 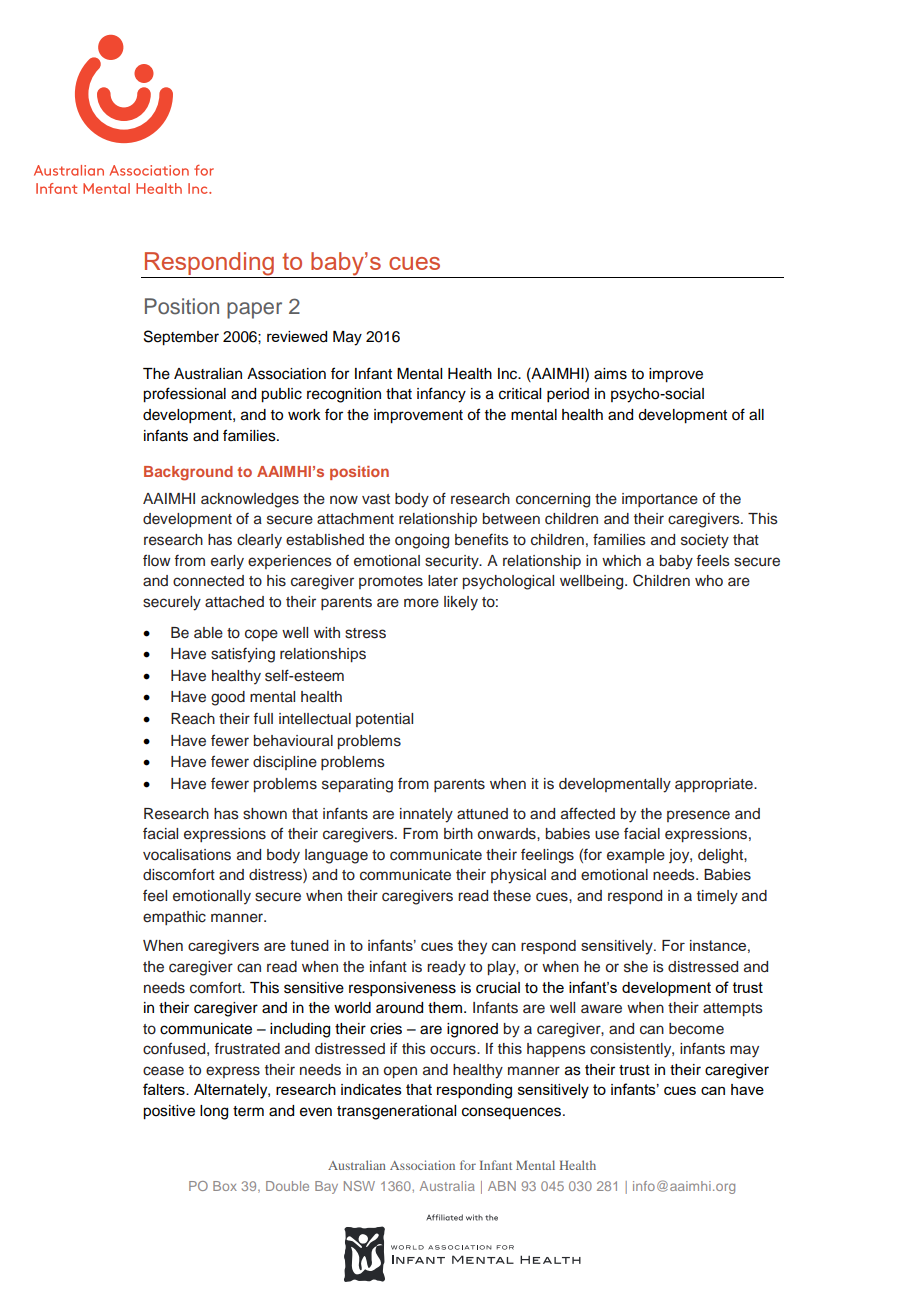 What do you see at coordinates (715, 785) in the screenshot?
I see `appropriate` at bounding box center [715, 785].
